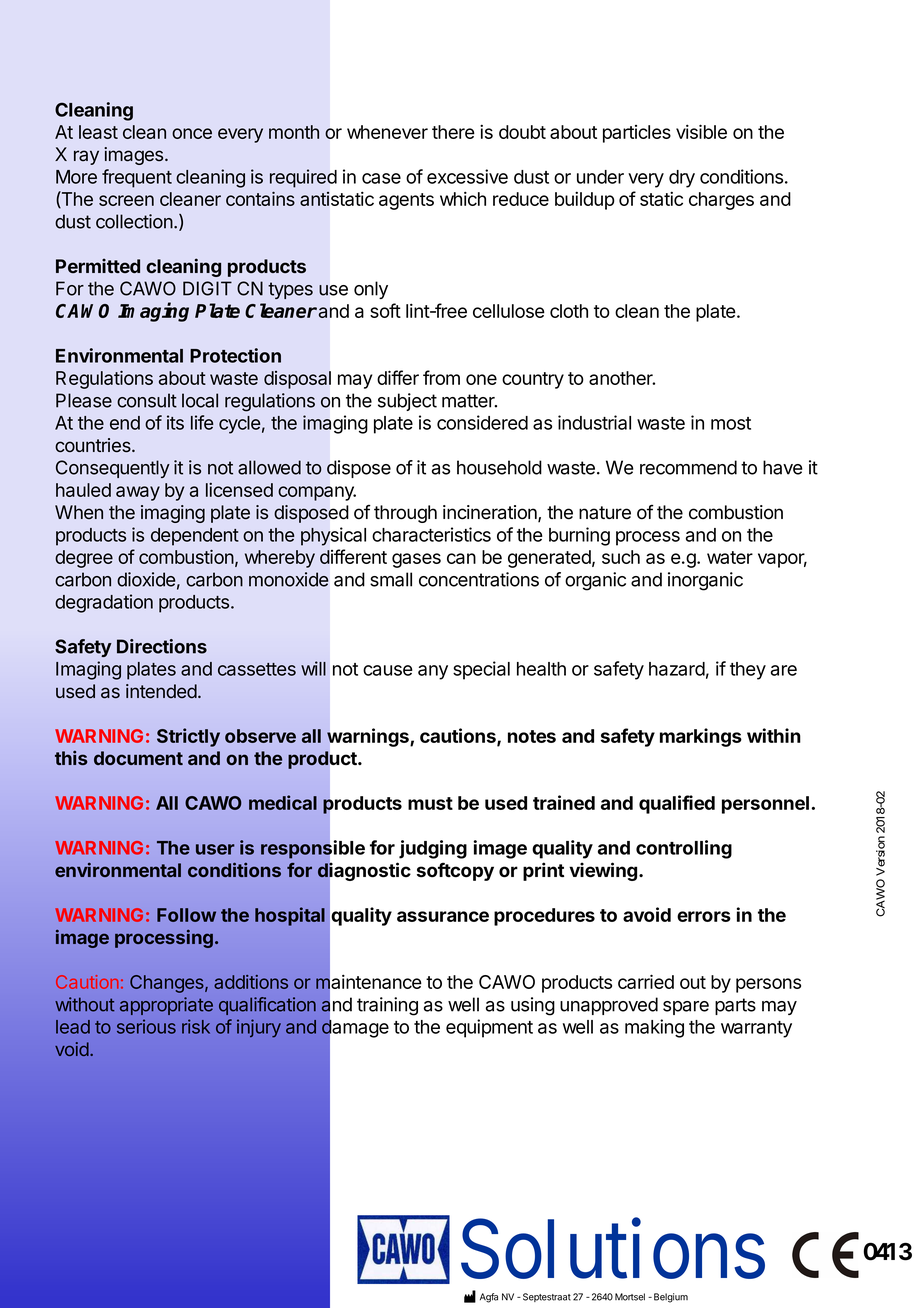 The width and height of the document is (924, 1308). Describe the element at coordinates (671, 1298) in the document. I see `Belgium` at that location.
